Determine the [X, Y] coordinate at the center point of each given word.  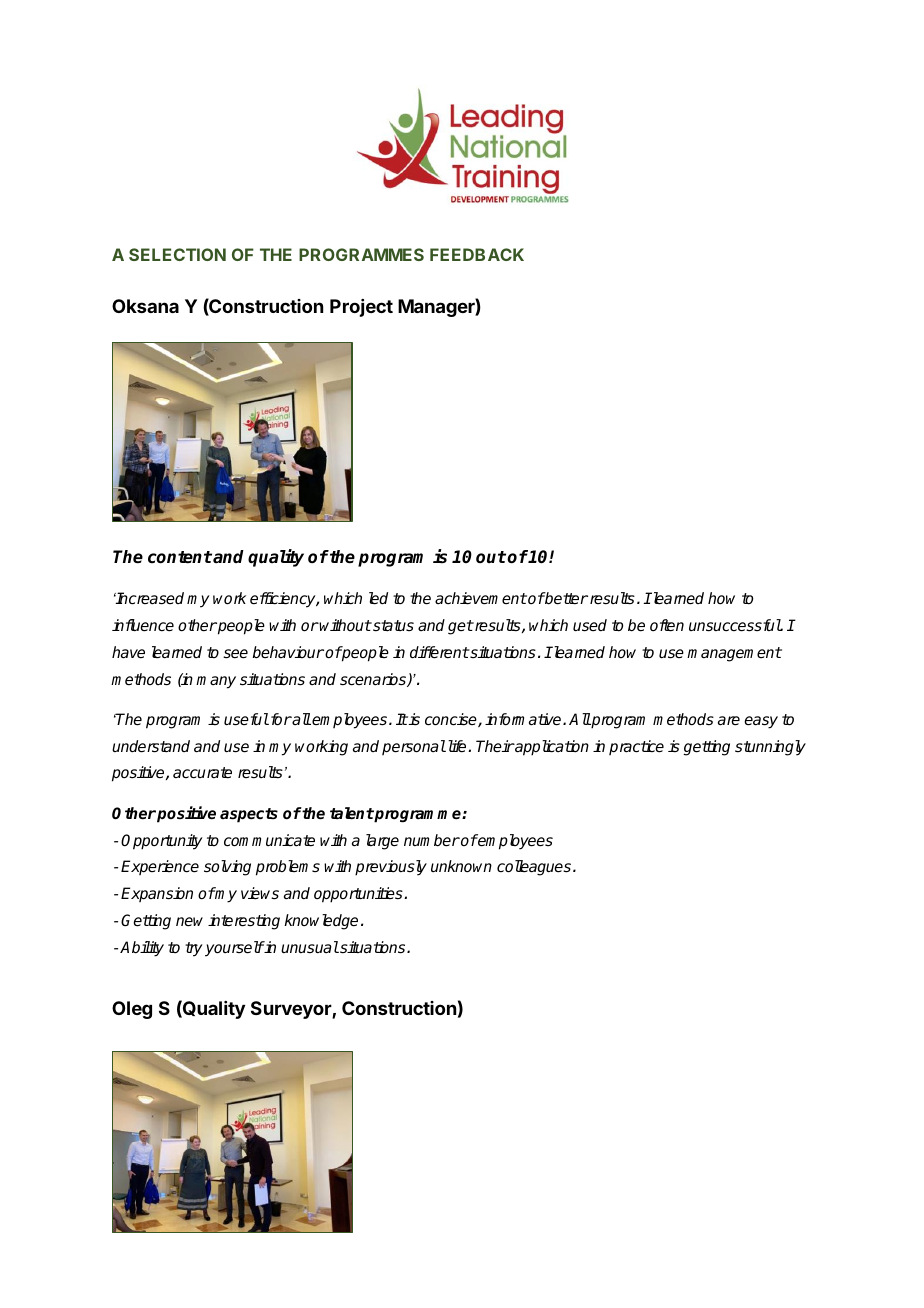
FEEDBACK [477, 254]
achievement [481, 598]
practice [636, 747]
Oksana [145, 306]
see [235, 654]
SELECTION [177, 254]
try [194, 949]
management [734, 654]
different [439, 652]
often [667, 625]
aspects [249, 815]
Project [361, 308]
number [432, 840]
